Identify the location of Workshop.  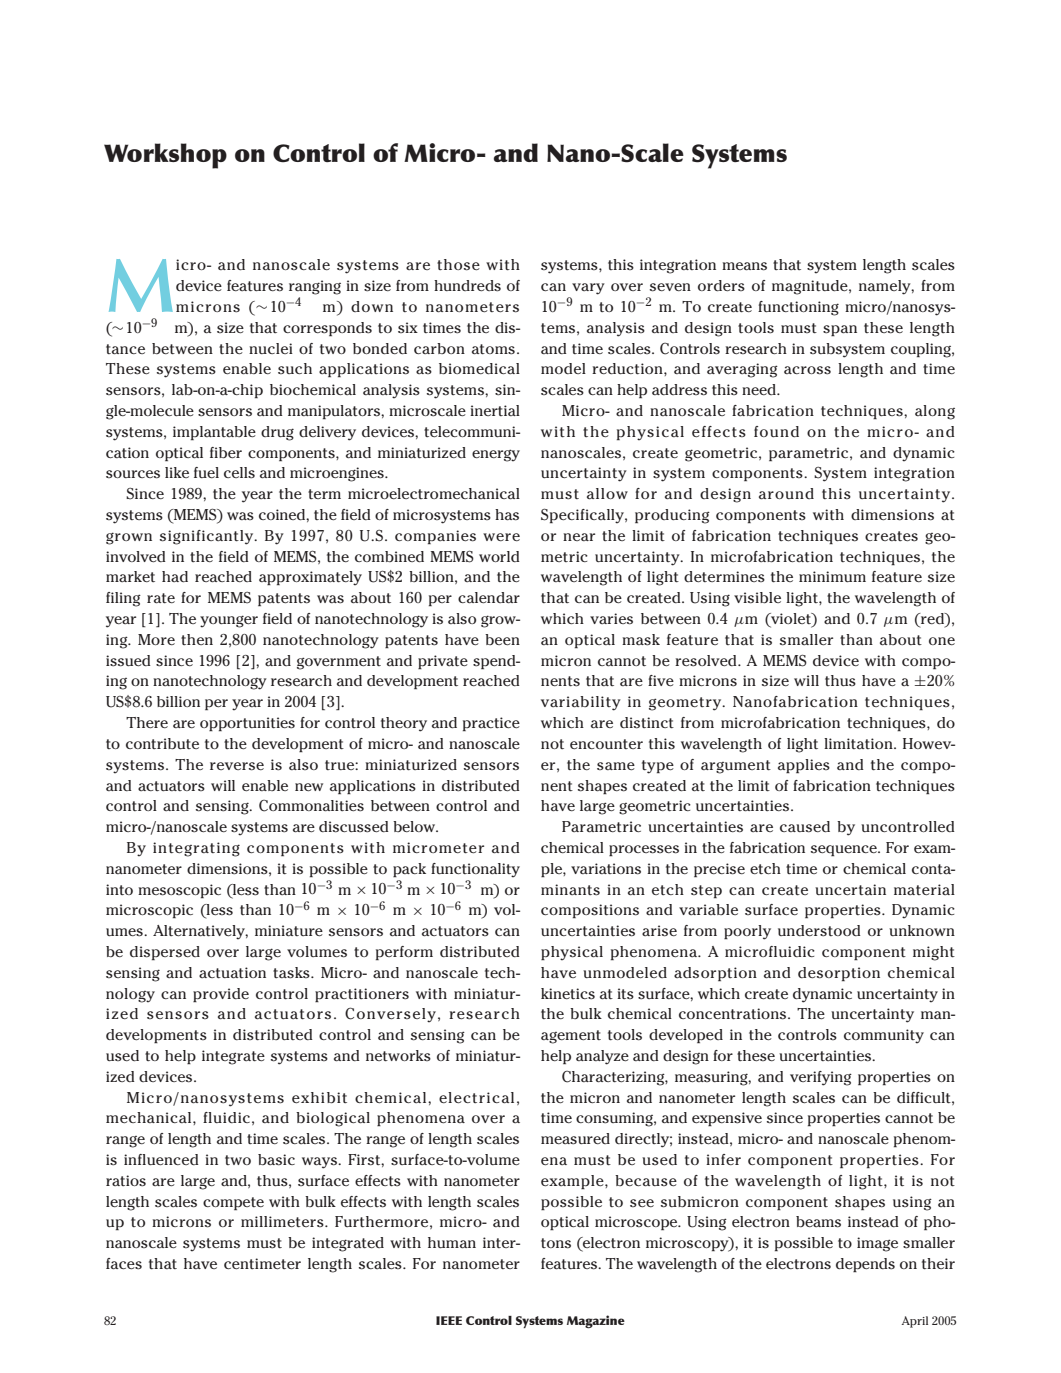
(165, 156).
